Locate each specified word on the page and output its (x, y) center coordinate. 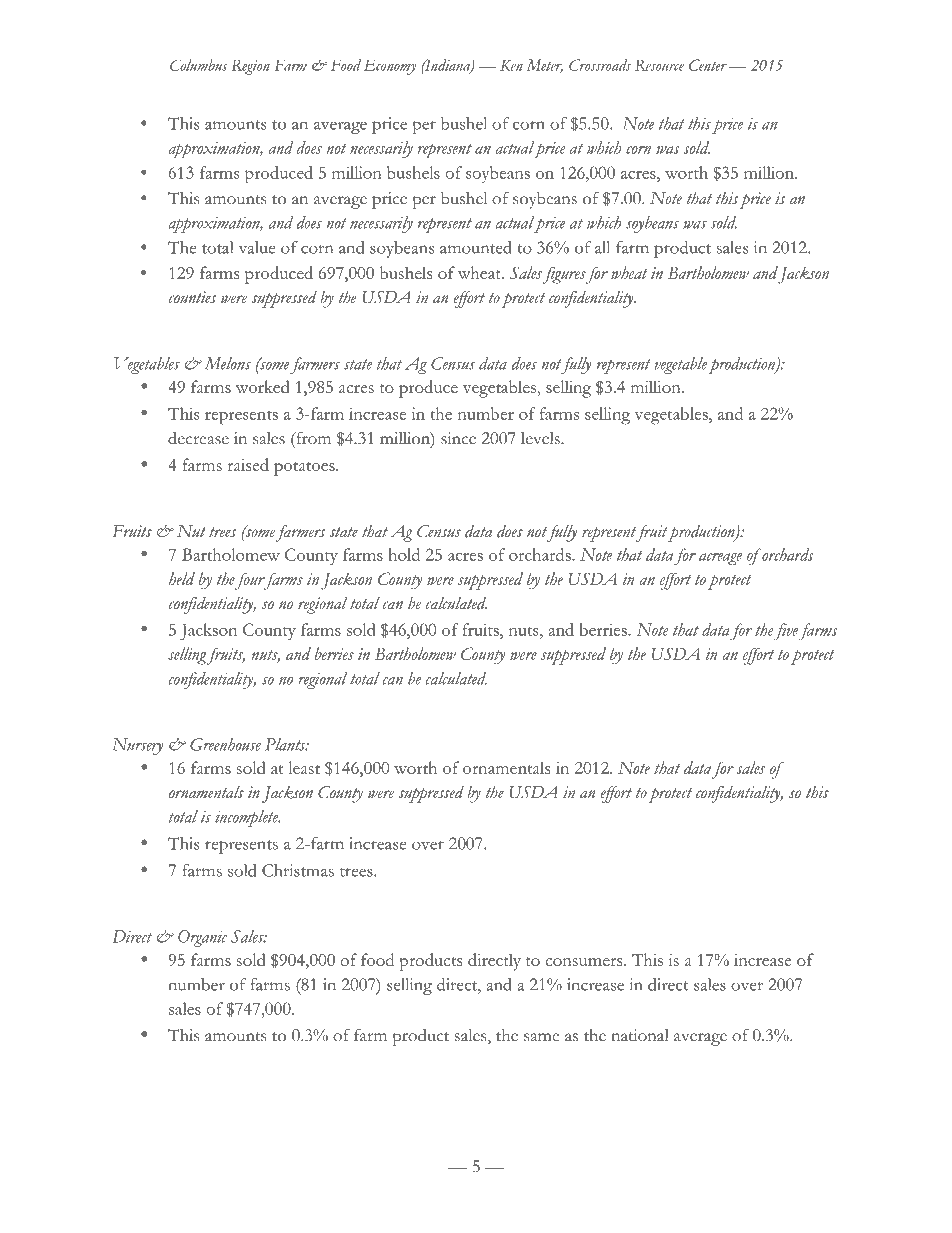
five (786, 632)
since (458, 438)
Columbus (199, 65)
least (304, 767)
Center (708, 65)
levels (541, 438)
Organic (202, 938)
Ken (511, 65)
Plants (286, 744)
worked (263, 386)
